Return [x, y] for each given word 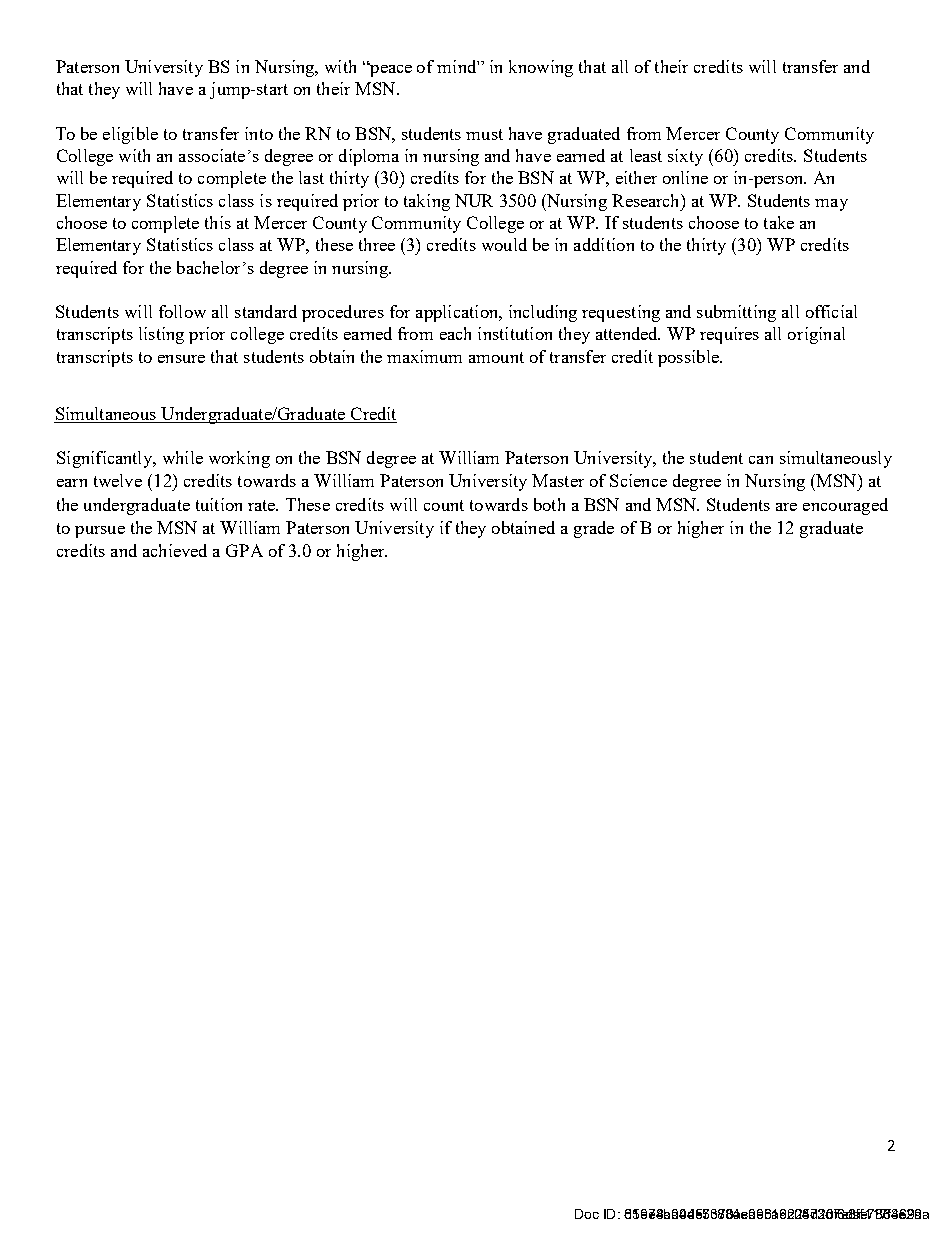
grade [594, 529]
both [549, 504]
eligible [130, 135]
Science [638, 480]
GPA [244, 550]
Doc [587, 1214]
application [458, 313]
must [484, 134]
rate [263, 505]
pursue [100, 532]
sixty [685, 157]
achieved [175, 550]
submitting [736, 313]
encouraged [845, 506]
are [786, 507]
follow [182, 311]
